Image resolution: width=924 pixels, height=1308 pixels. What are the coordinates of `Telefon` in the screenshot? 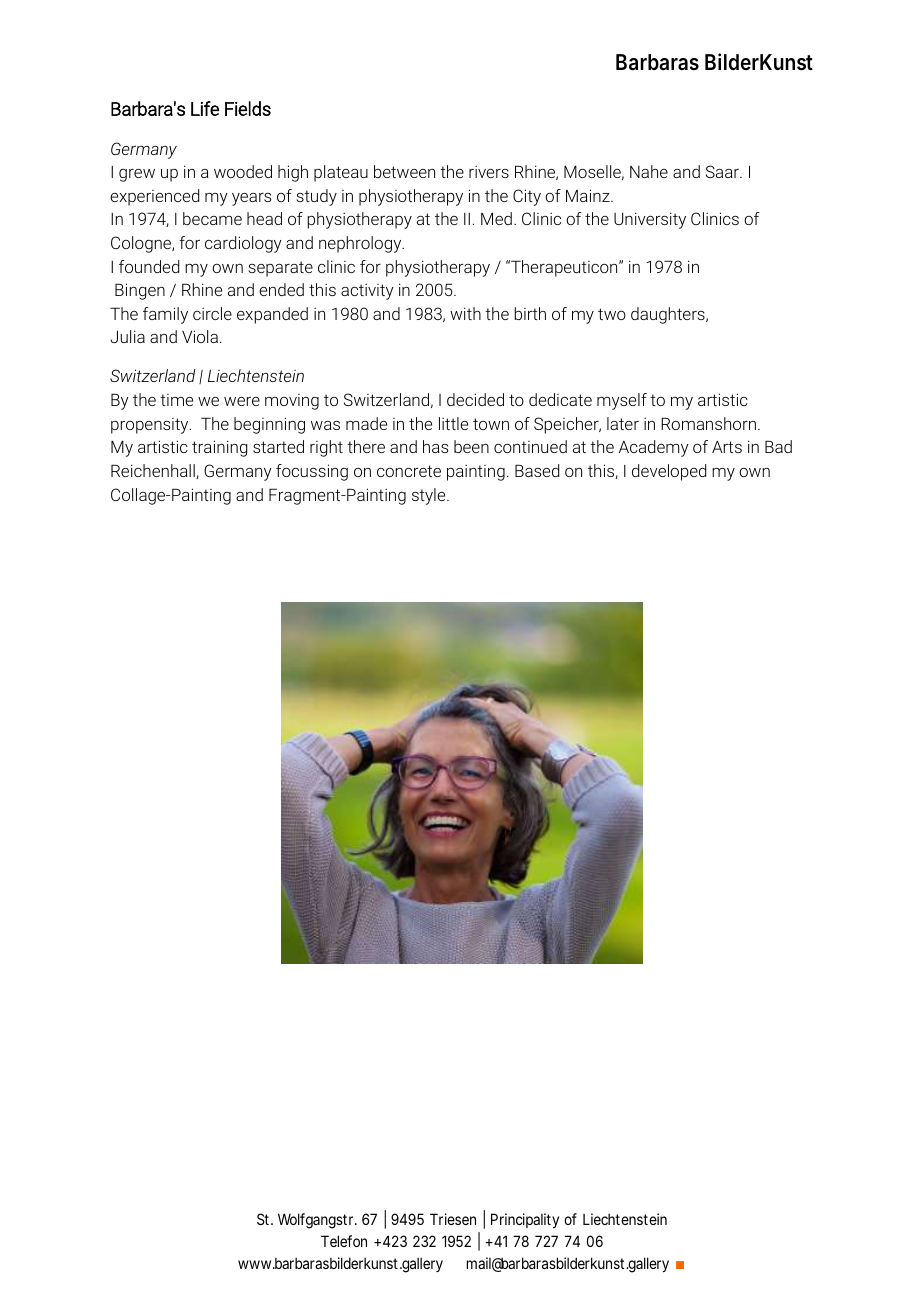 It's located at (344, 1241).
